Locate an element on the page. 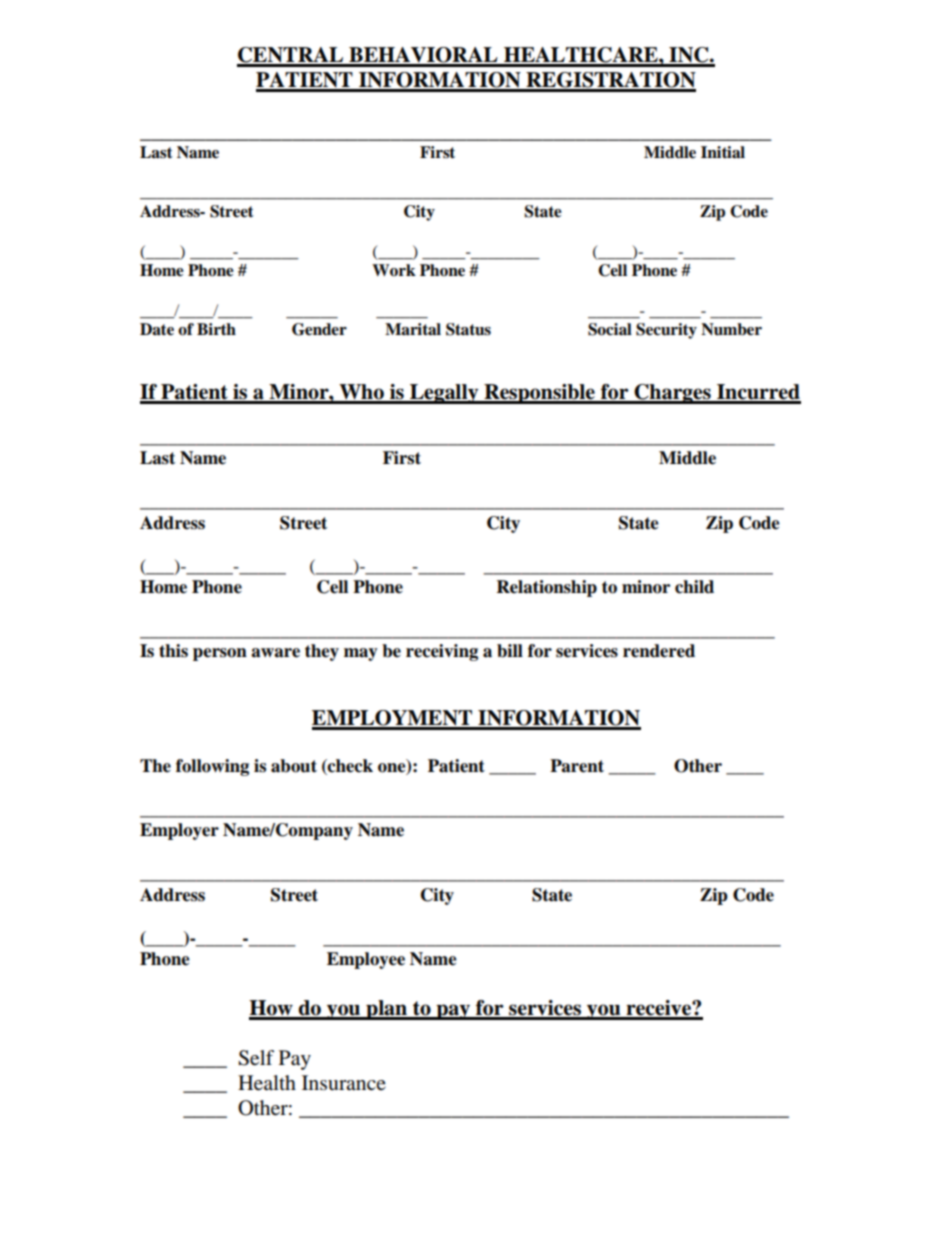 This page has height=1233, width=952. Work is located at coordinates (394, 270).
